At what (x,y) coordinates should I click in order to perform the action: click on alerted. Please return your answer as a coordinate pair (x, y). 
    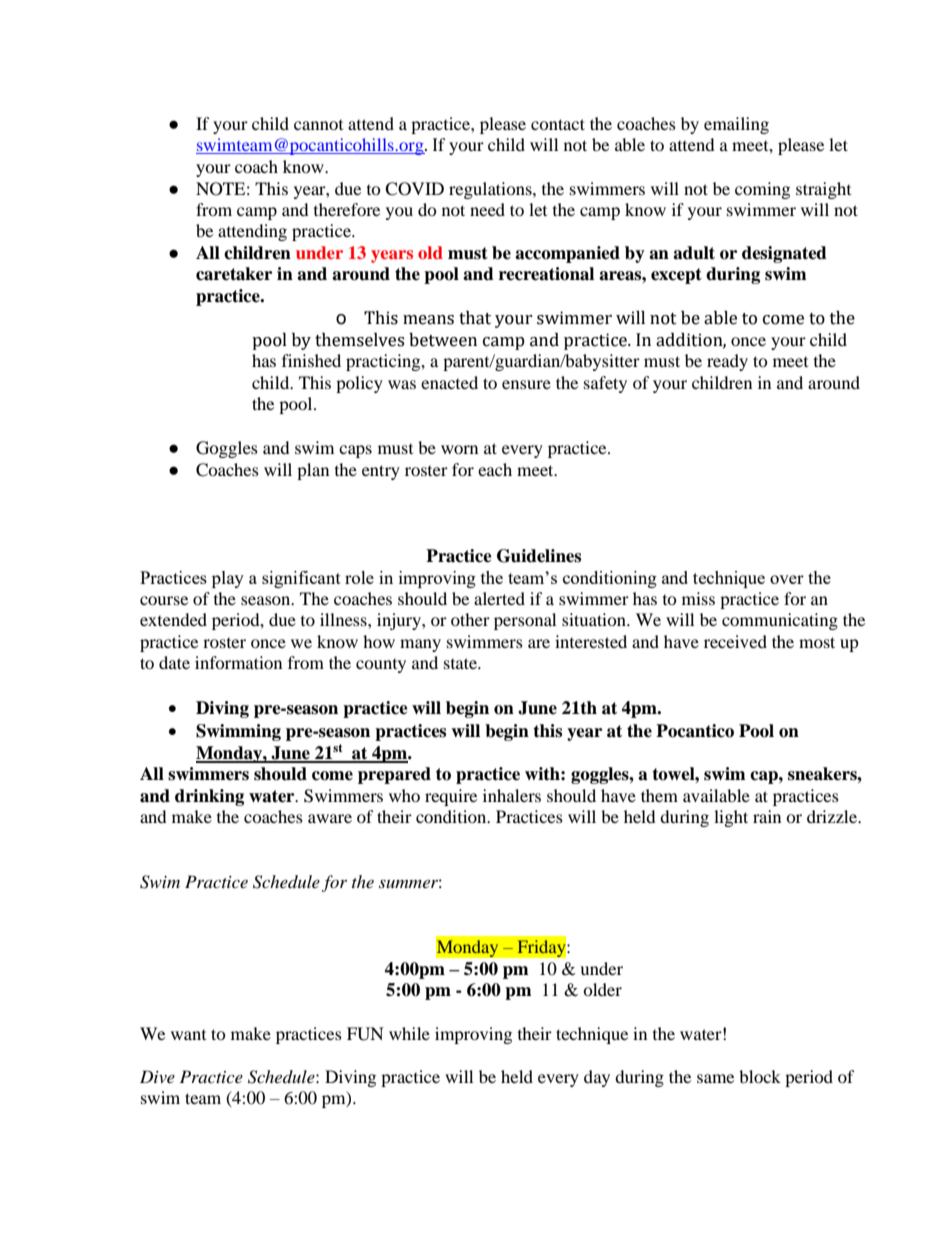
    Looking at the image, I should click on (499, 598).
